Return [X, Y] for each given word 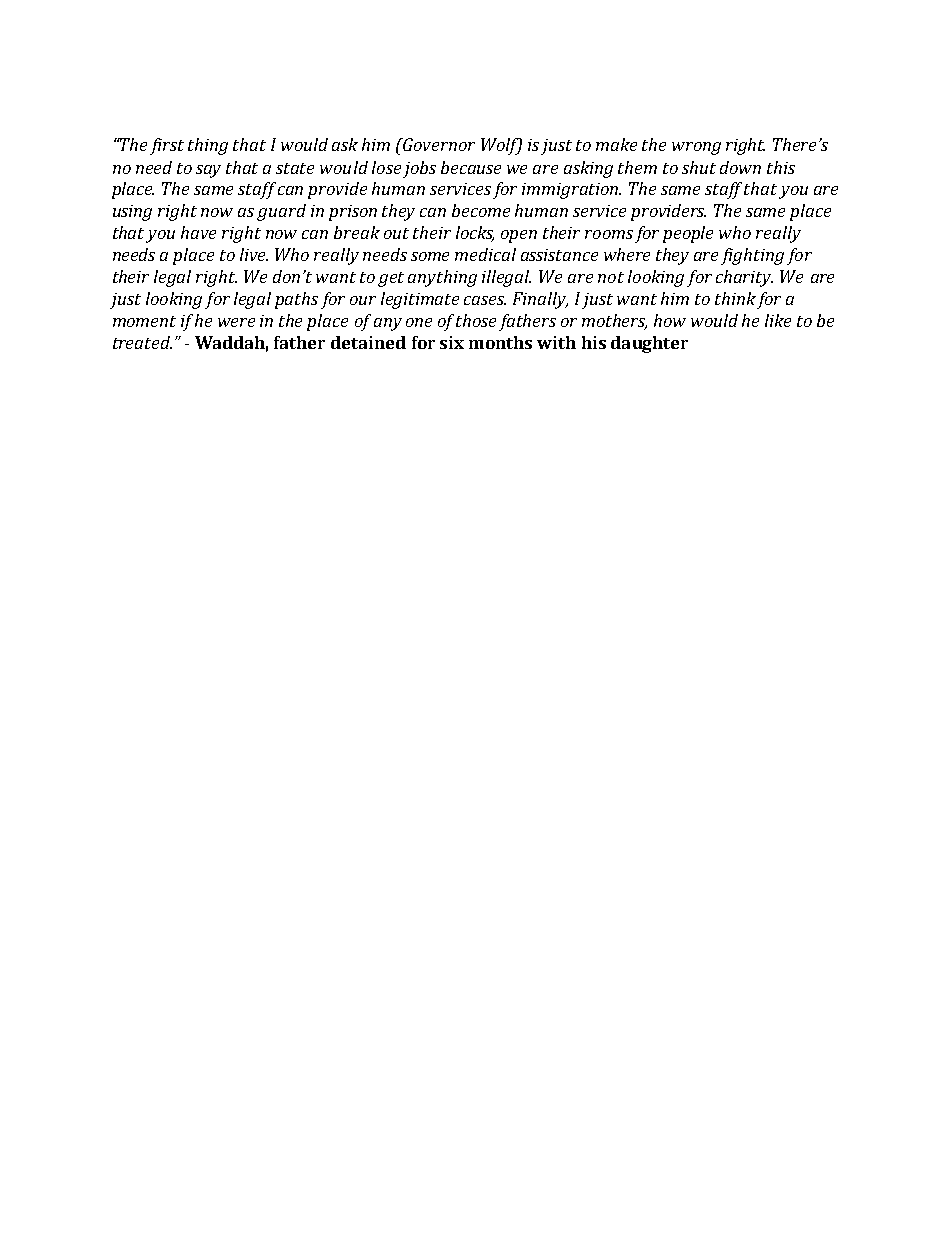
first [167, 146]
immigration [571, 191]
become [481, 210]
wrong [696, 148]
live [254, 254]
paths [296, 300]
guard [281, 212]
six [452, 342]
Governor [438, 144]
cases [485, 300]
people [688, 234]
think [735, 298]
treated [142, 342]
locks [475, 234]
